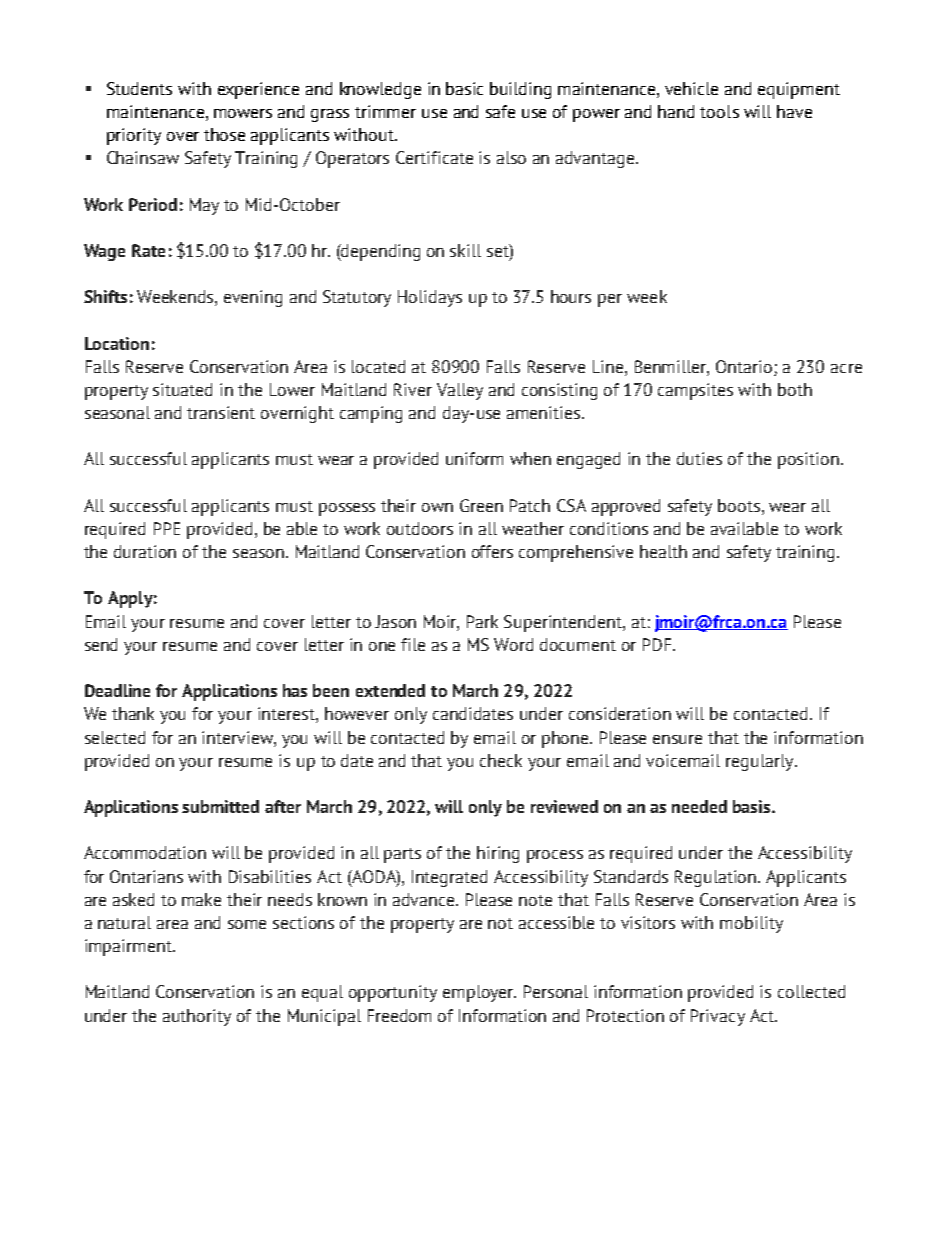 Image resolution: width=952 pixels, height=1233 pixels. I want to click on boots, so click(739, 505).
